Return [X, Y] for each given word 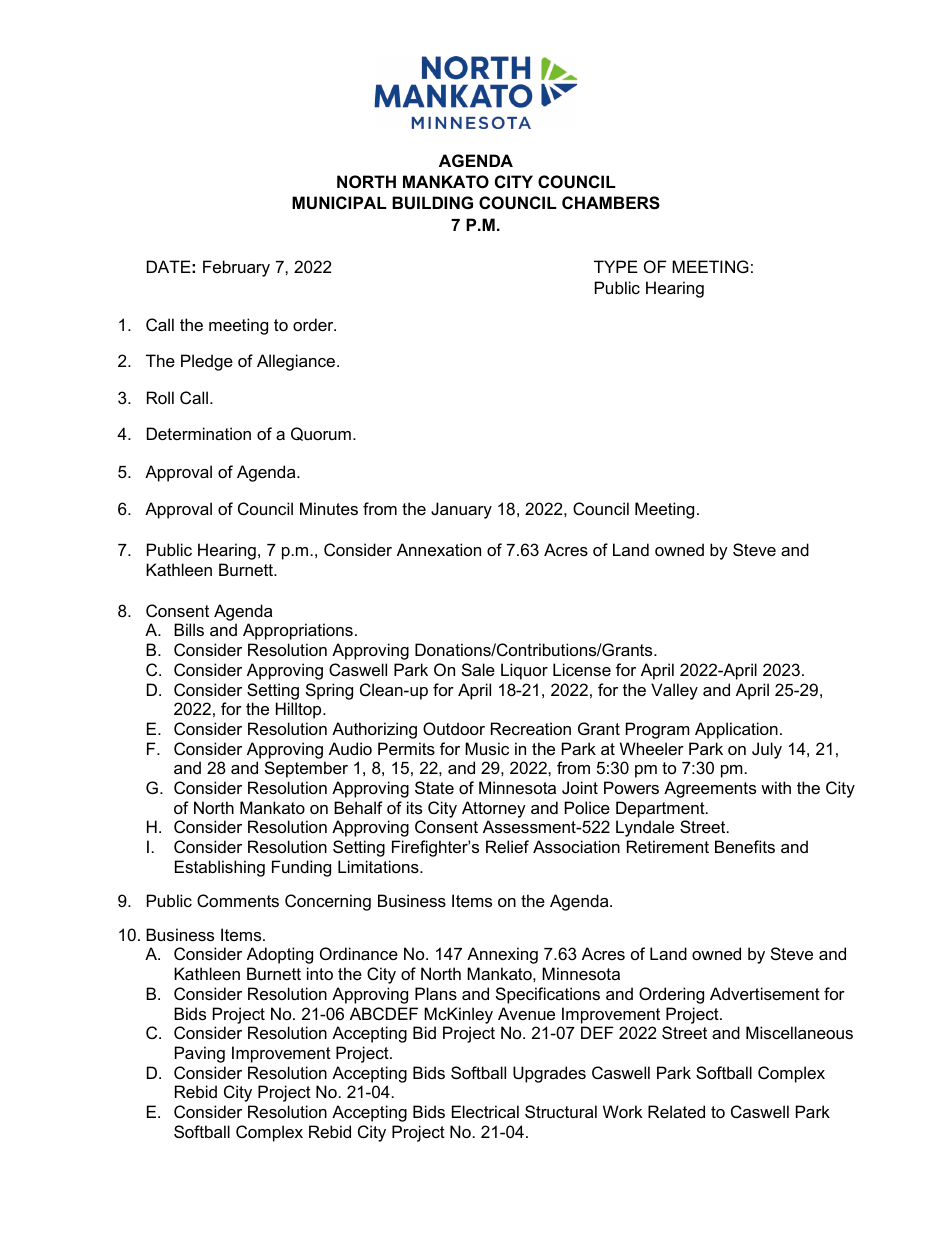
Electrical [485, 1111]
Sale [478, 669]
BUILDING [432, 202]
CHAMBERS [611, 203]
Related [676, 1111]
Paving [200, 1054]
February [236, 268]
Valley [674, 691]
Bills [189, 629]
